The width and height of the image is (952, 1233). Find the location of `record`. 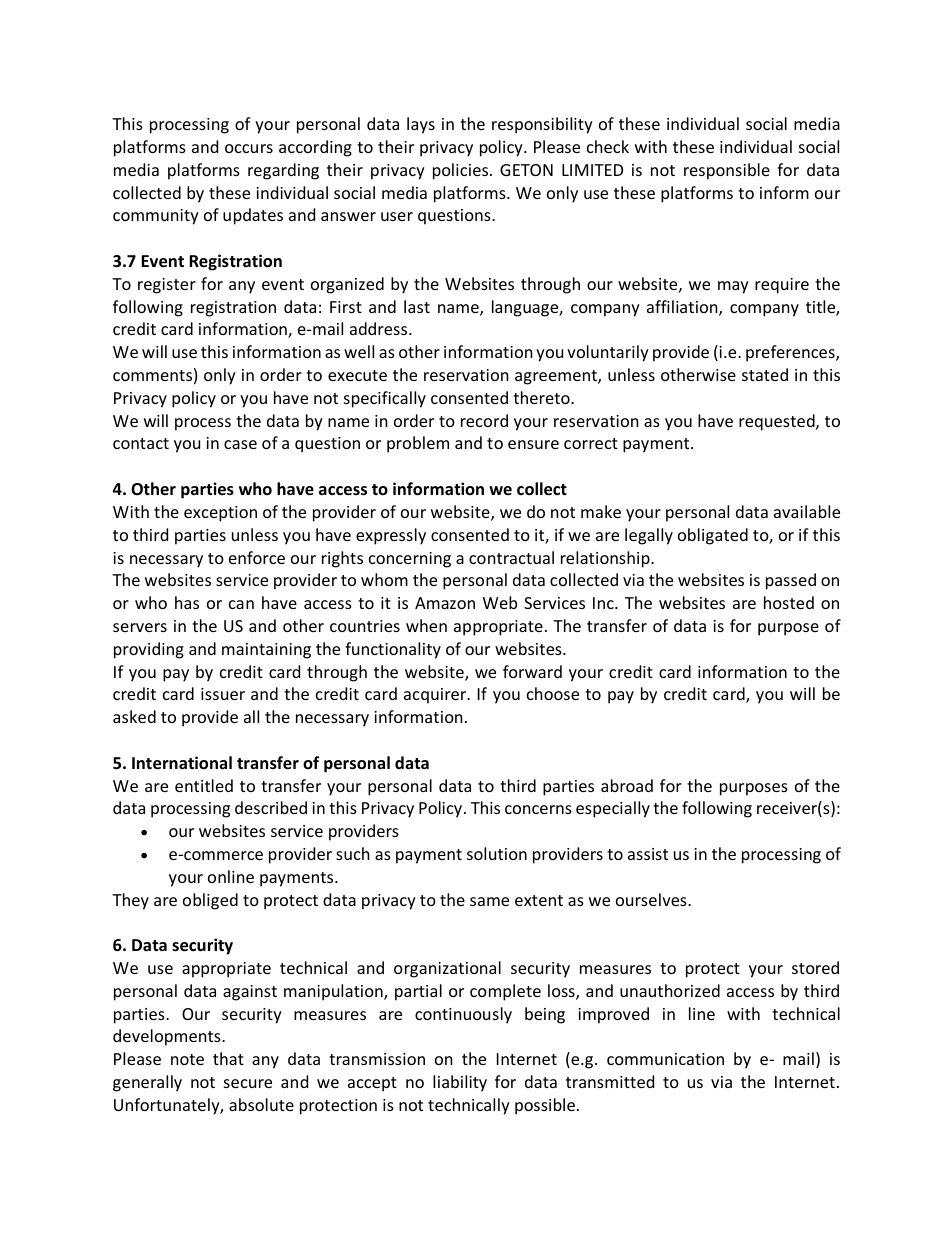

record is located at coordinates (484, 420).
